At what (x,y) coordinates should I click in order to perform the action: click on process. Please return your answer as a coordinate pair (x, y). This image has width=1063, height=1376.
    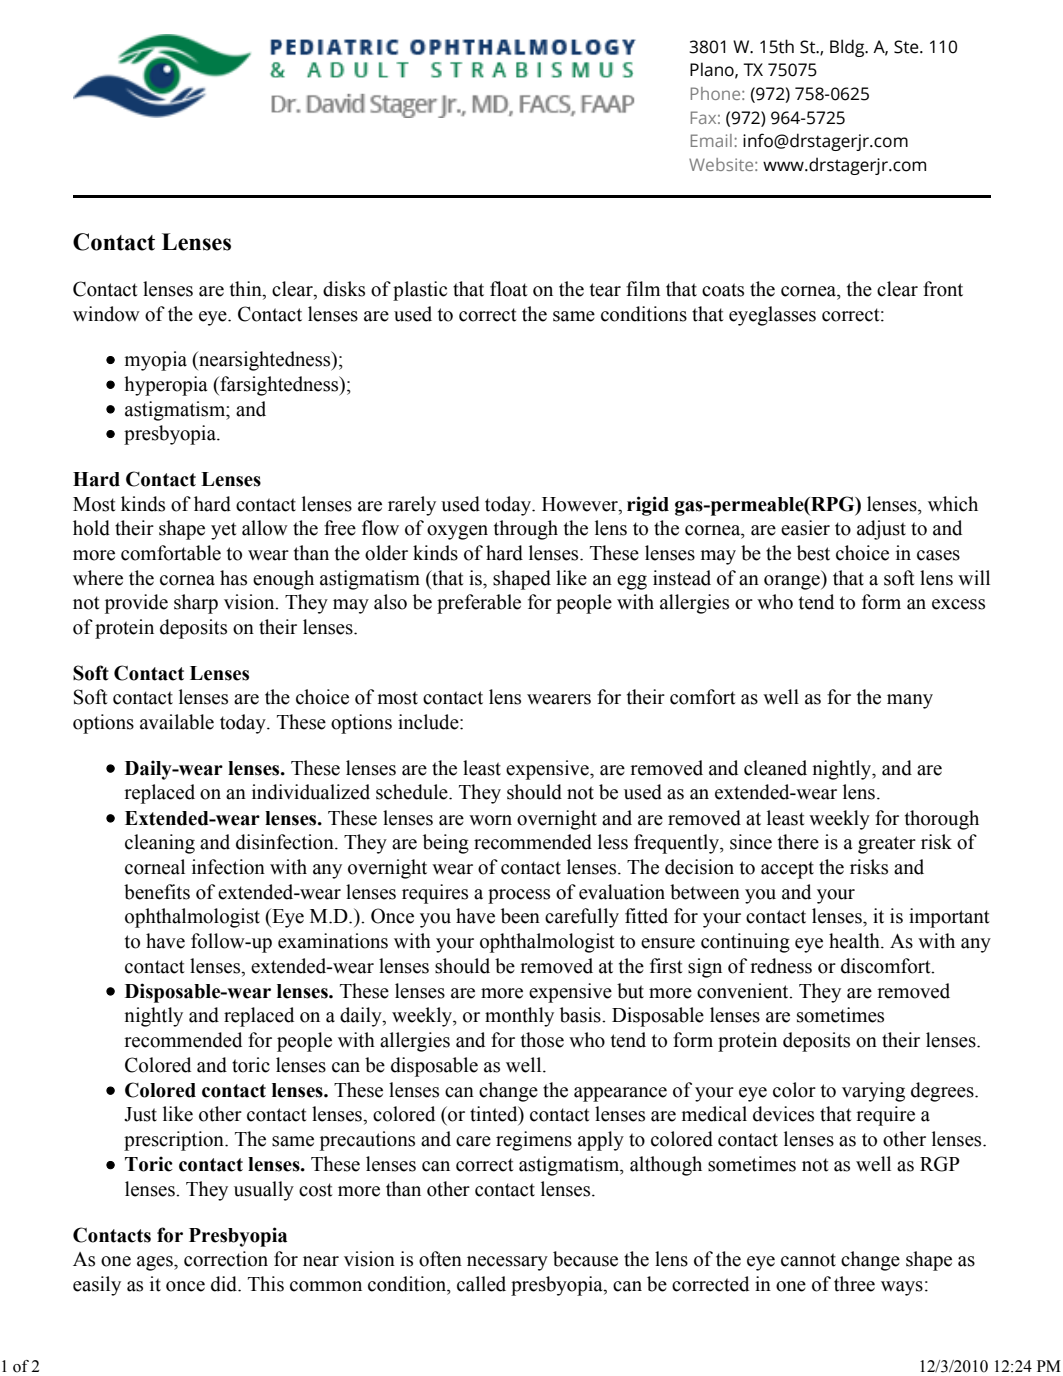
    Looking at the image, I should click on (519, 896).
